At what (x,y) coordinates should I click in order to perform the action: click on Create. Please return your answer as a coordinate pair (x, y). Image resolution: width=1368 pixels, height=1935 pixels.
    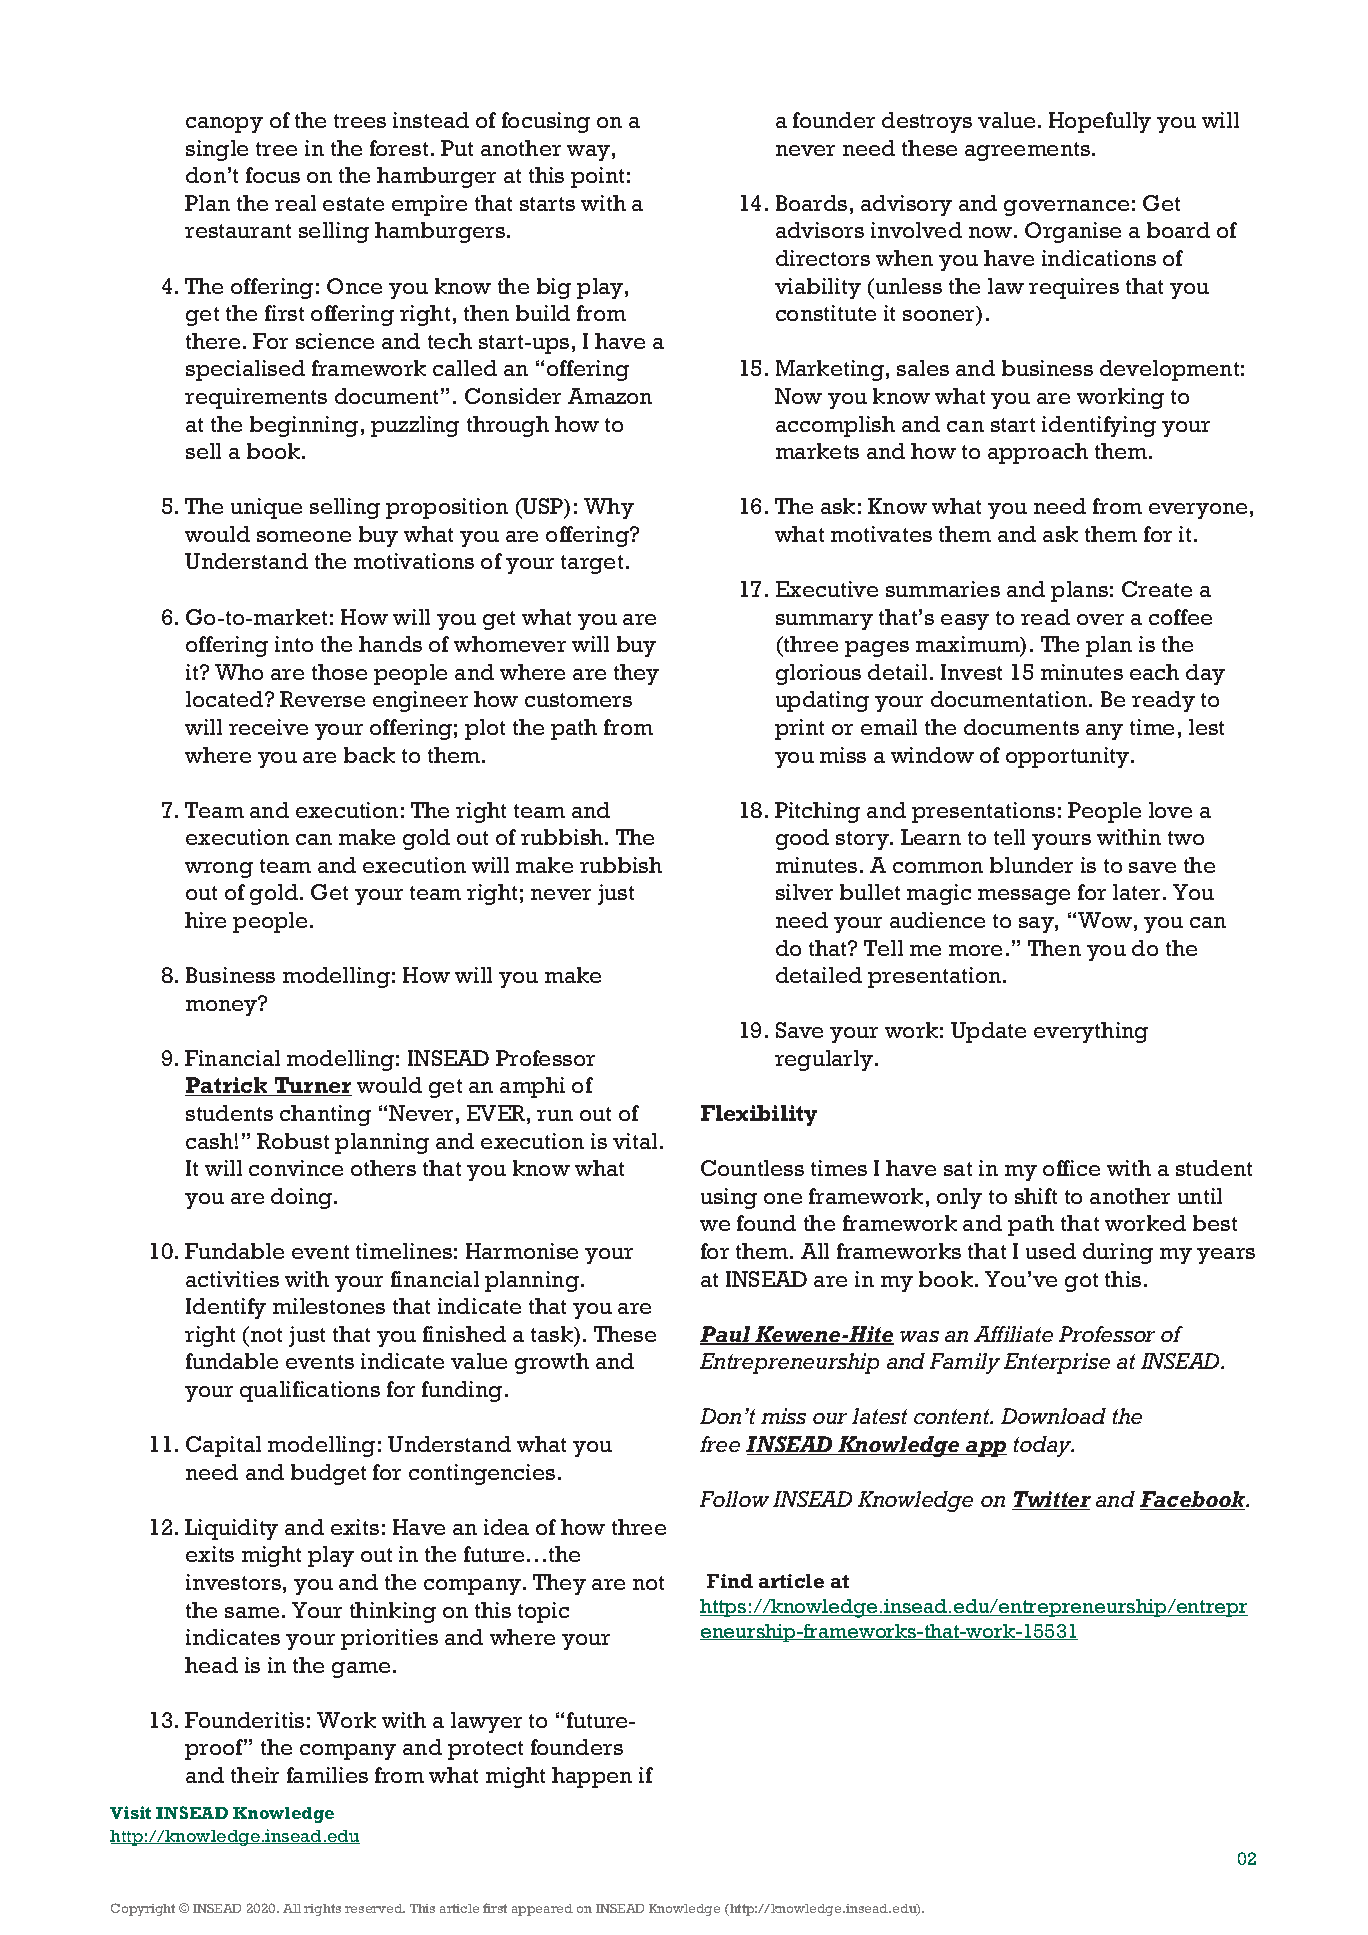
    Looking at the image, I should click on (1157, 589).
